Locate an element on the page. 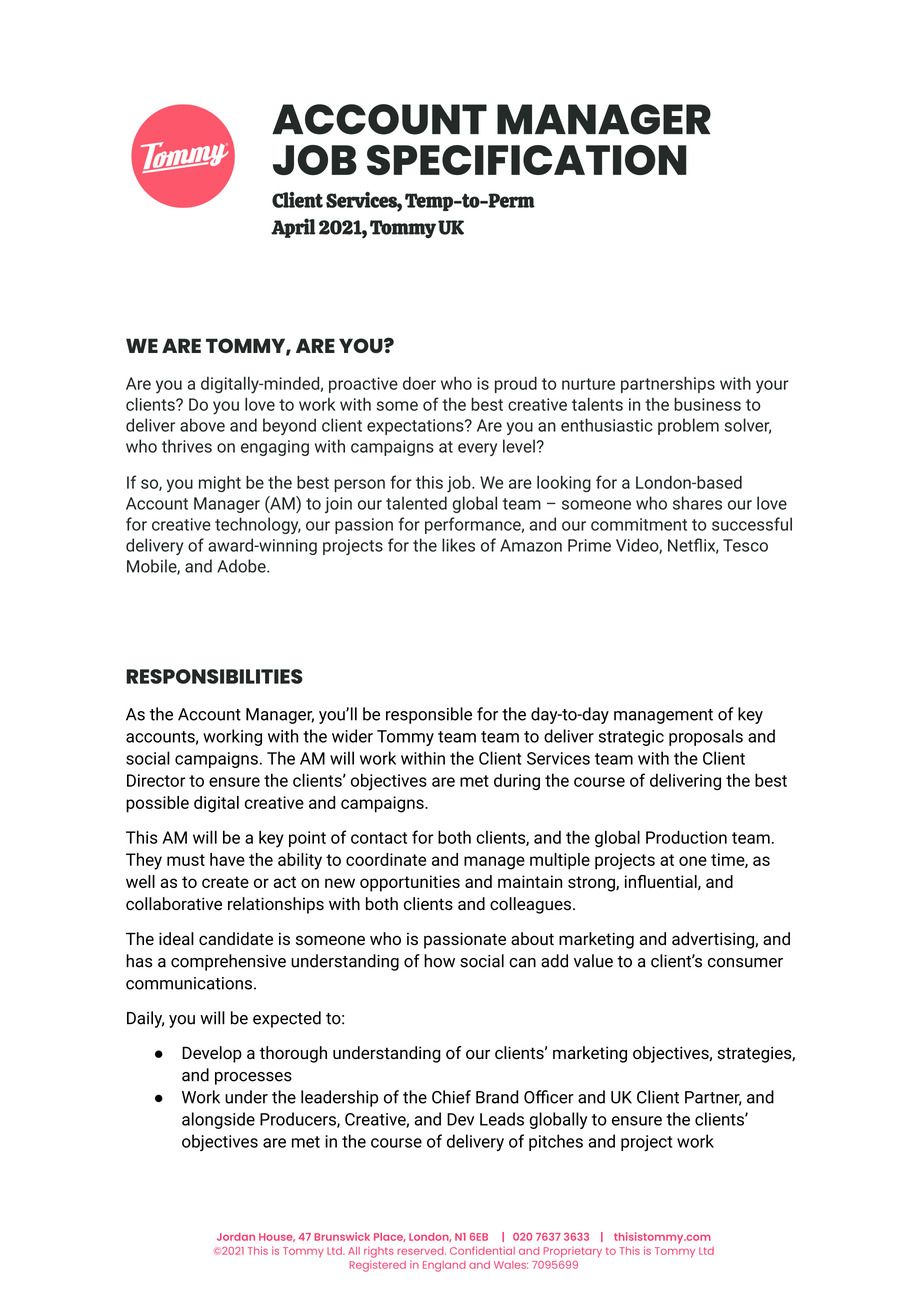 This image has width=924, height=1307. your is located at coordinates (772, 387).
